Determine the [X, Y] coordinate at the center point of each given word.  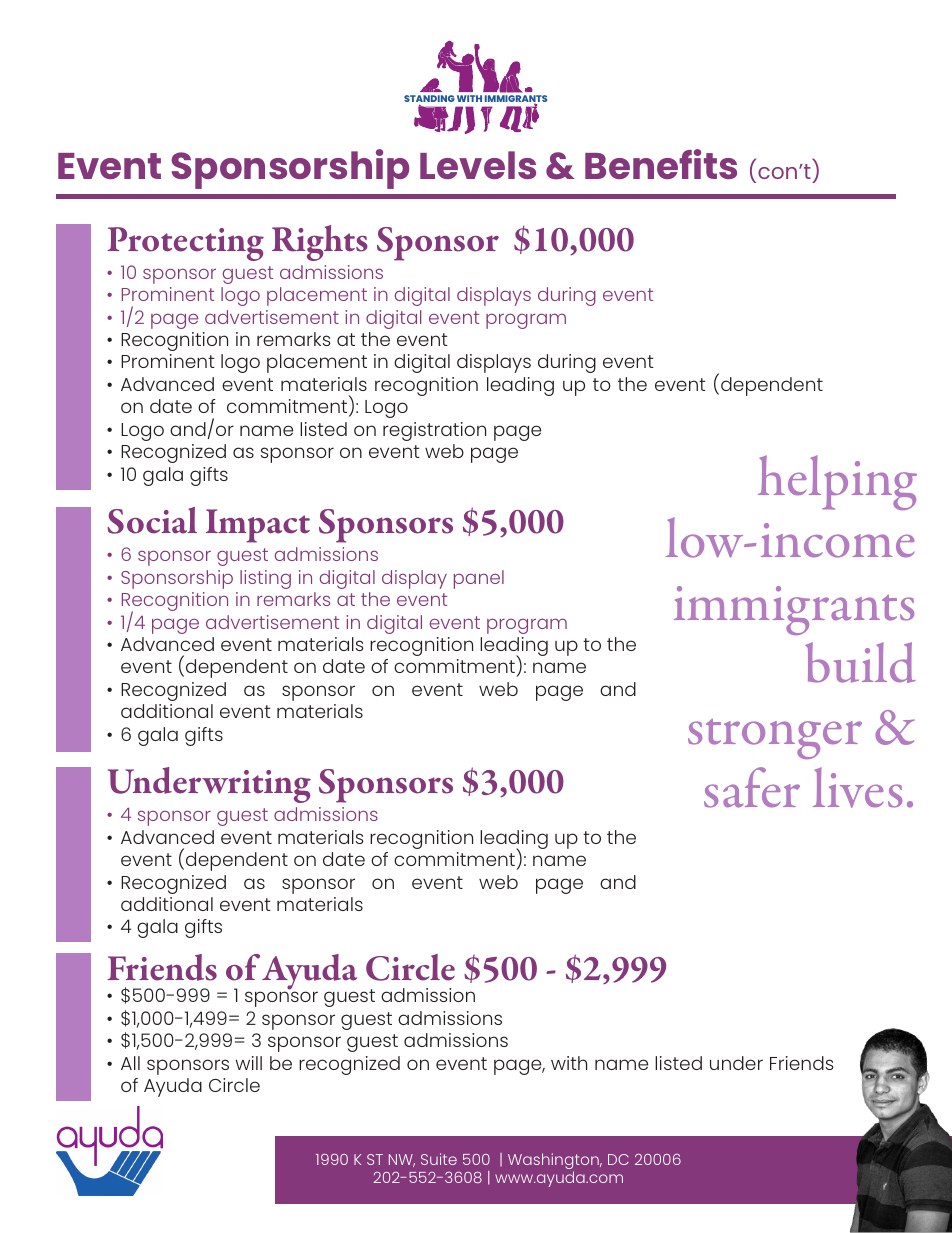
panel [479, 579]
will [248, 1063]
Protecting [185, 244]
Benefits [661, 164]
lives [857, 787]
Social [152, 520]
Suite [439, 1159]
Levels [478, 165]
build [860, 662]
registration [434, 431]
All [130, 1063]
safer [752, 787]
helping [837, 482]
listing [265, 579]
